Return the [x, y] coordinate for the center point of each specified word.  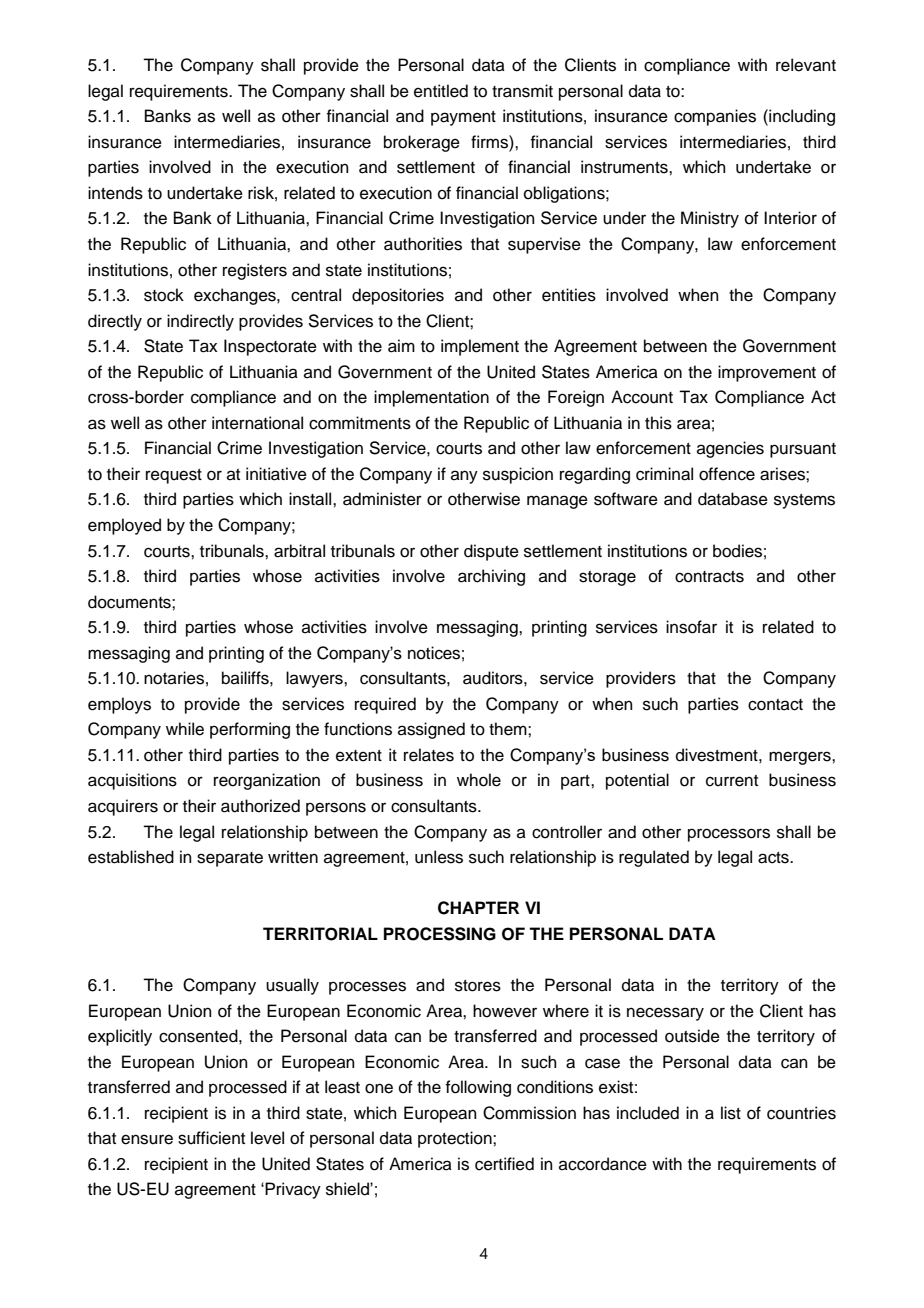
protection [456, 1139]
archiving [491, 577]
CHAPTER [478, 908]
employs [119, 705]
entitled [441, 91]
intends [115, 193]
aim [401, 346]
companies [715, 117]
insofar [691, 627]
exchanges [236, 296]
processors [729, 835]
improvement [767, 373]
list [731, 1113]
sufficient [211, 1138]
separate [230, 859]
